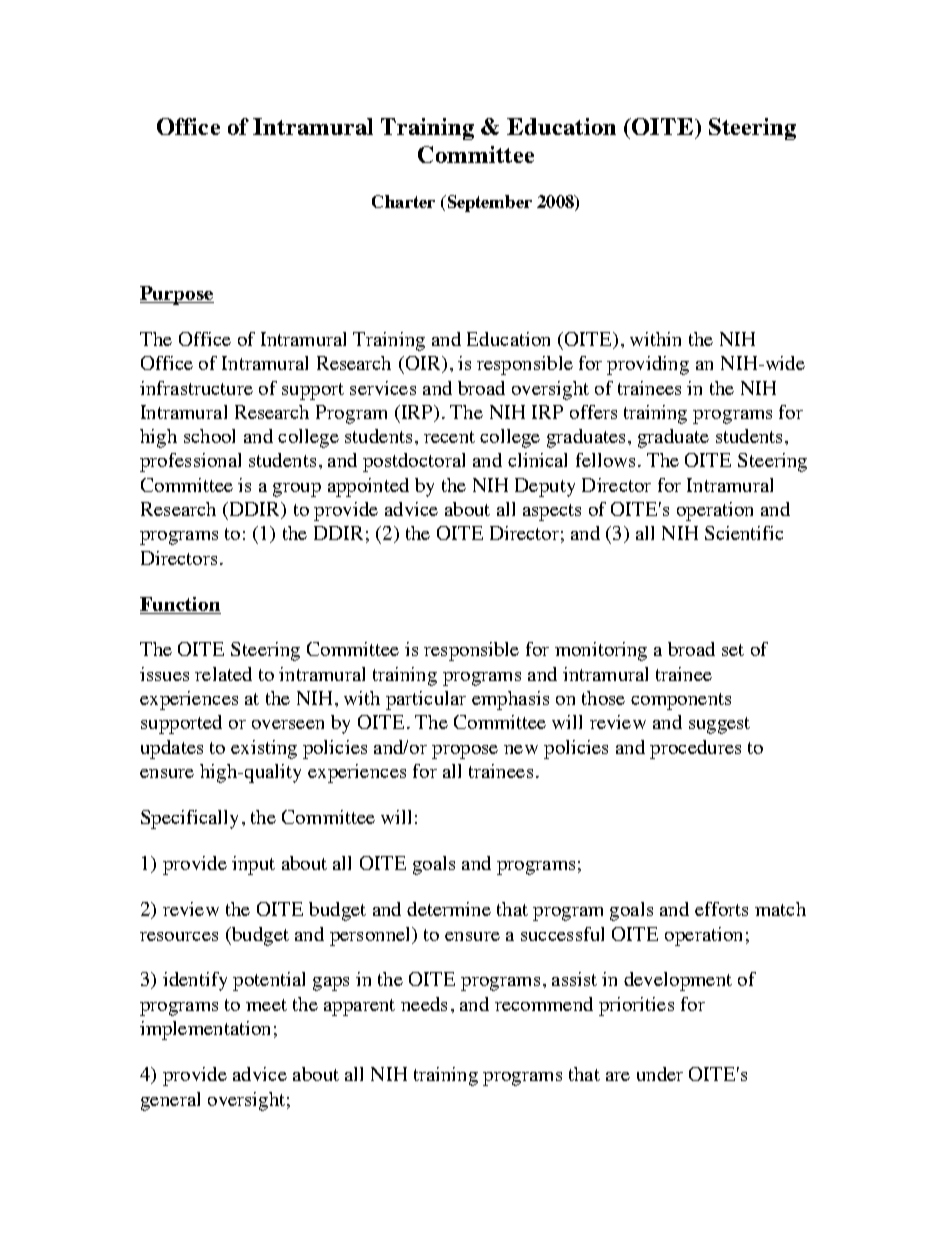 The width and height of the document is (952, 1233). Describe the element at coordinates (196, 388) in the document. I see `infrastructure` at that location.
